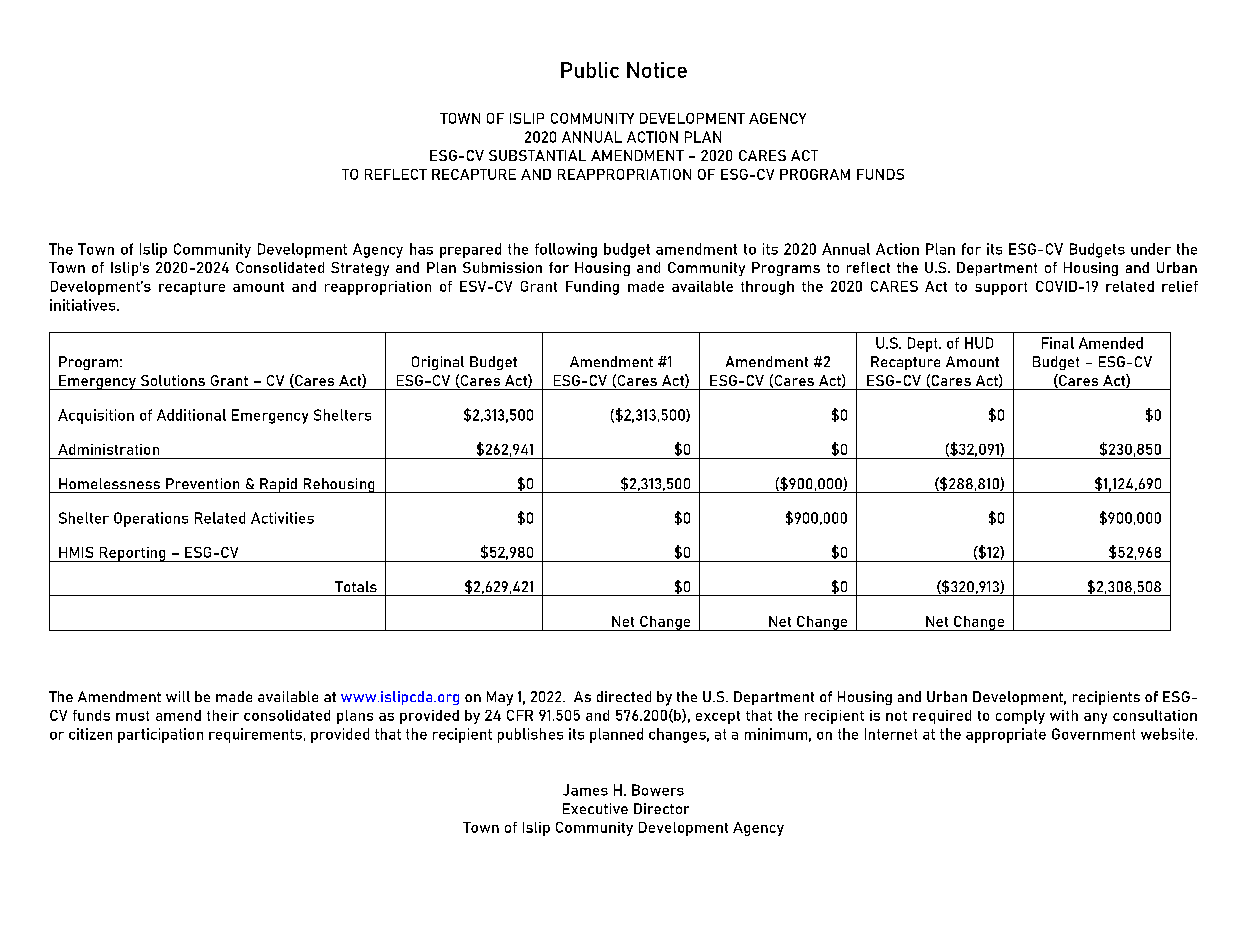 The image size is (1233, 952). Describe the element at coordinates (1006, 735) in the screenshot. I see `appropriate` at that location.
